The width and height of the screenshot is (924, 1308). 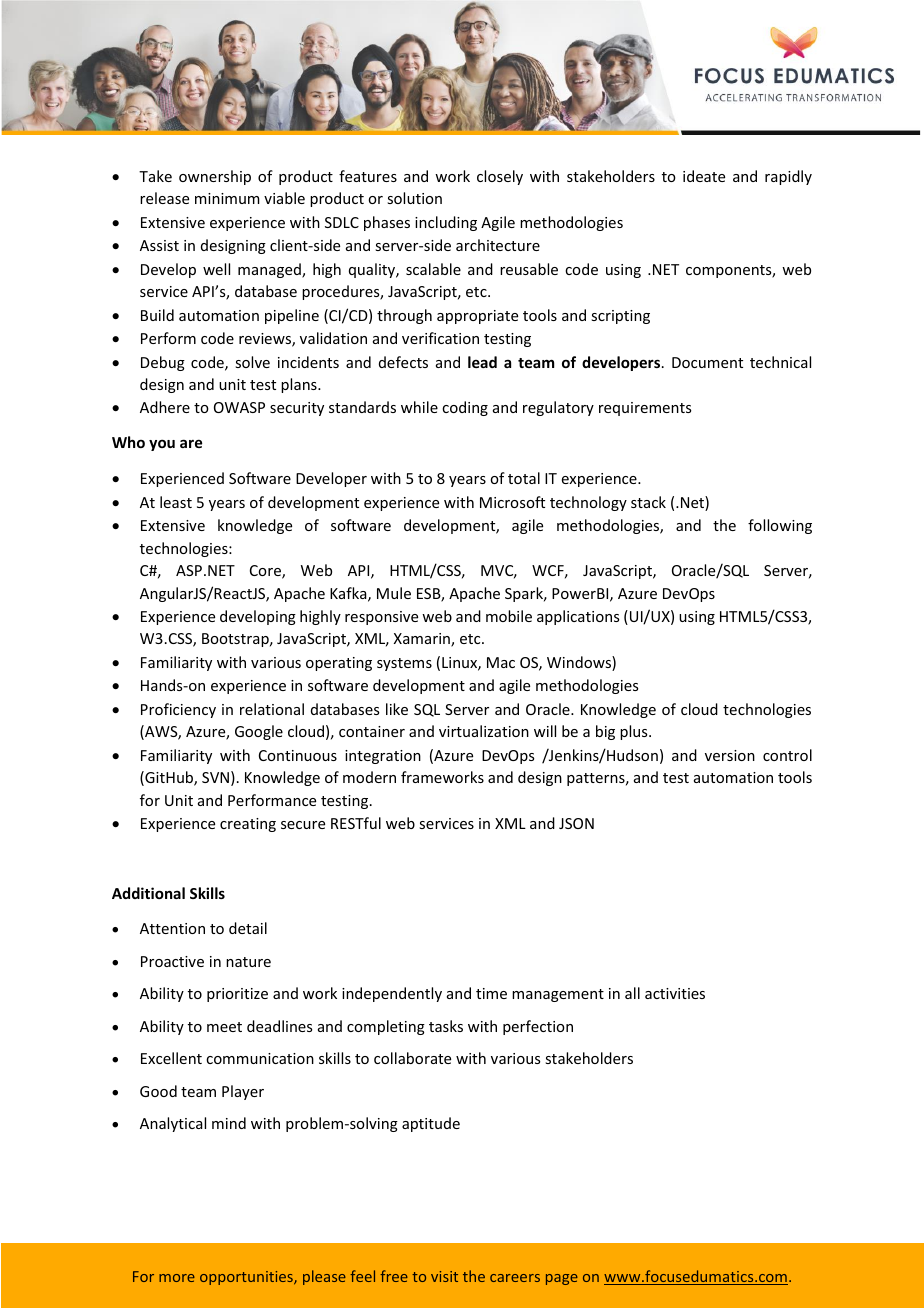 I want to click on version, so click(x=730, y=755).
